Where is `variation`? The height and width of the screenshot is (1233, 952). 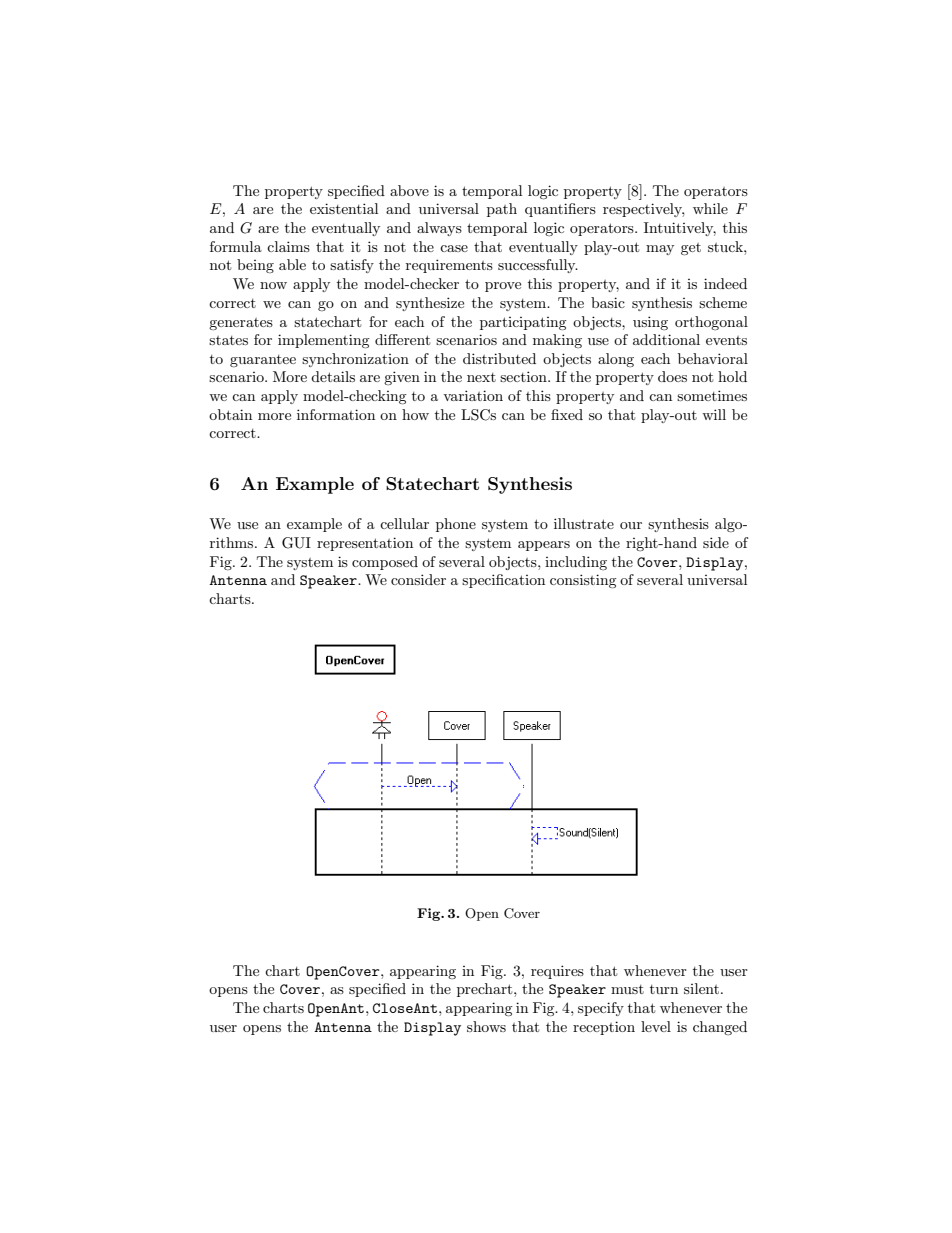
variation is located at coordinates (473, 395).
